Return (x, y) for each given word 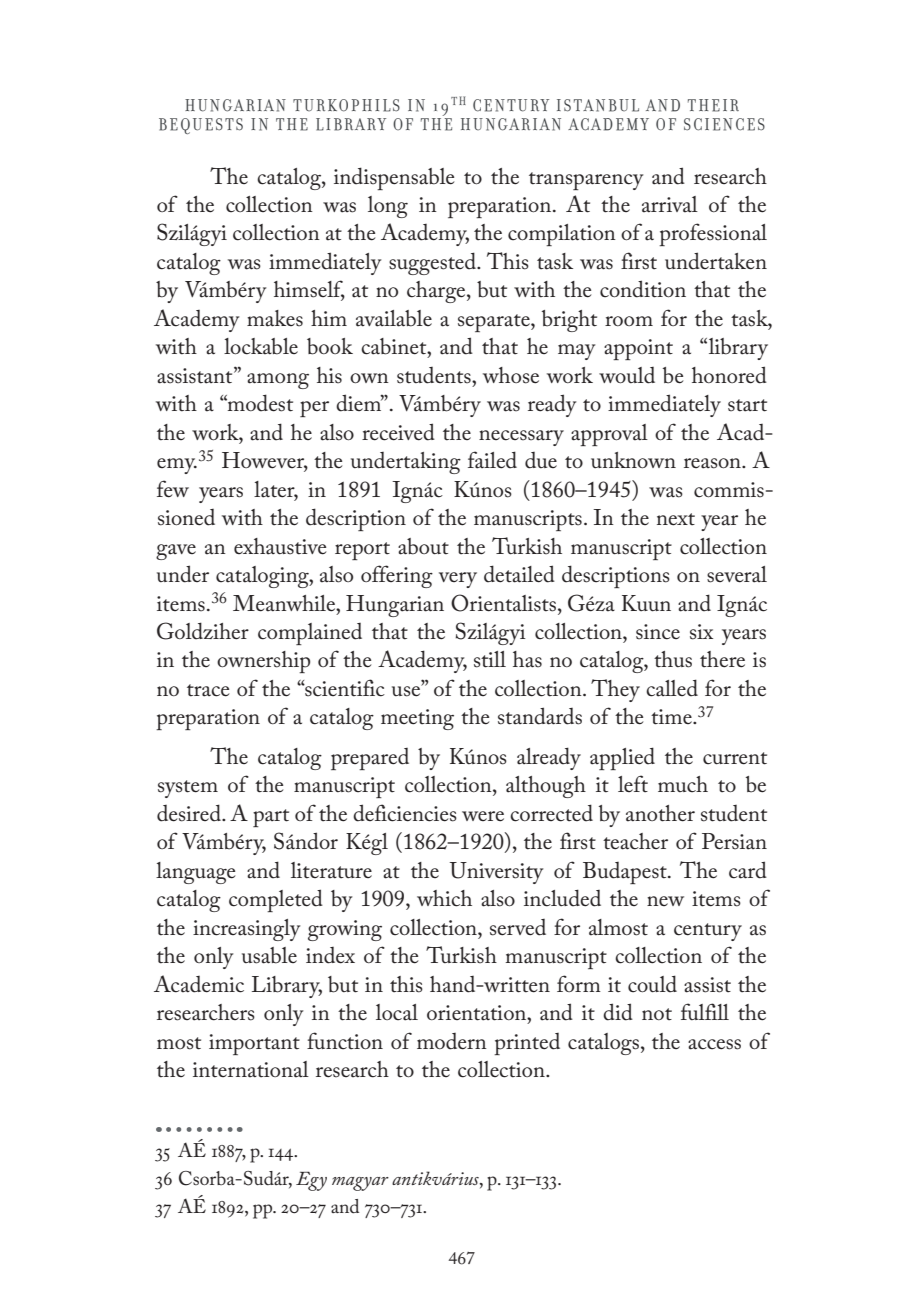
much (683, 784)
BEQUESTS (201, 126)
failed (492, 460)
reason (713, 463)
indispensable (394, 178)
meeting (417, 719)
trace (208, 690)
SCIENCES (724, 124)
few (173, 489)
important (254, 1044)
